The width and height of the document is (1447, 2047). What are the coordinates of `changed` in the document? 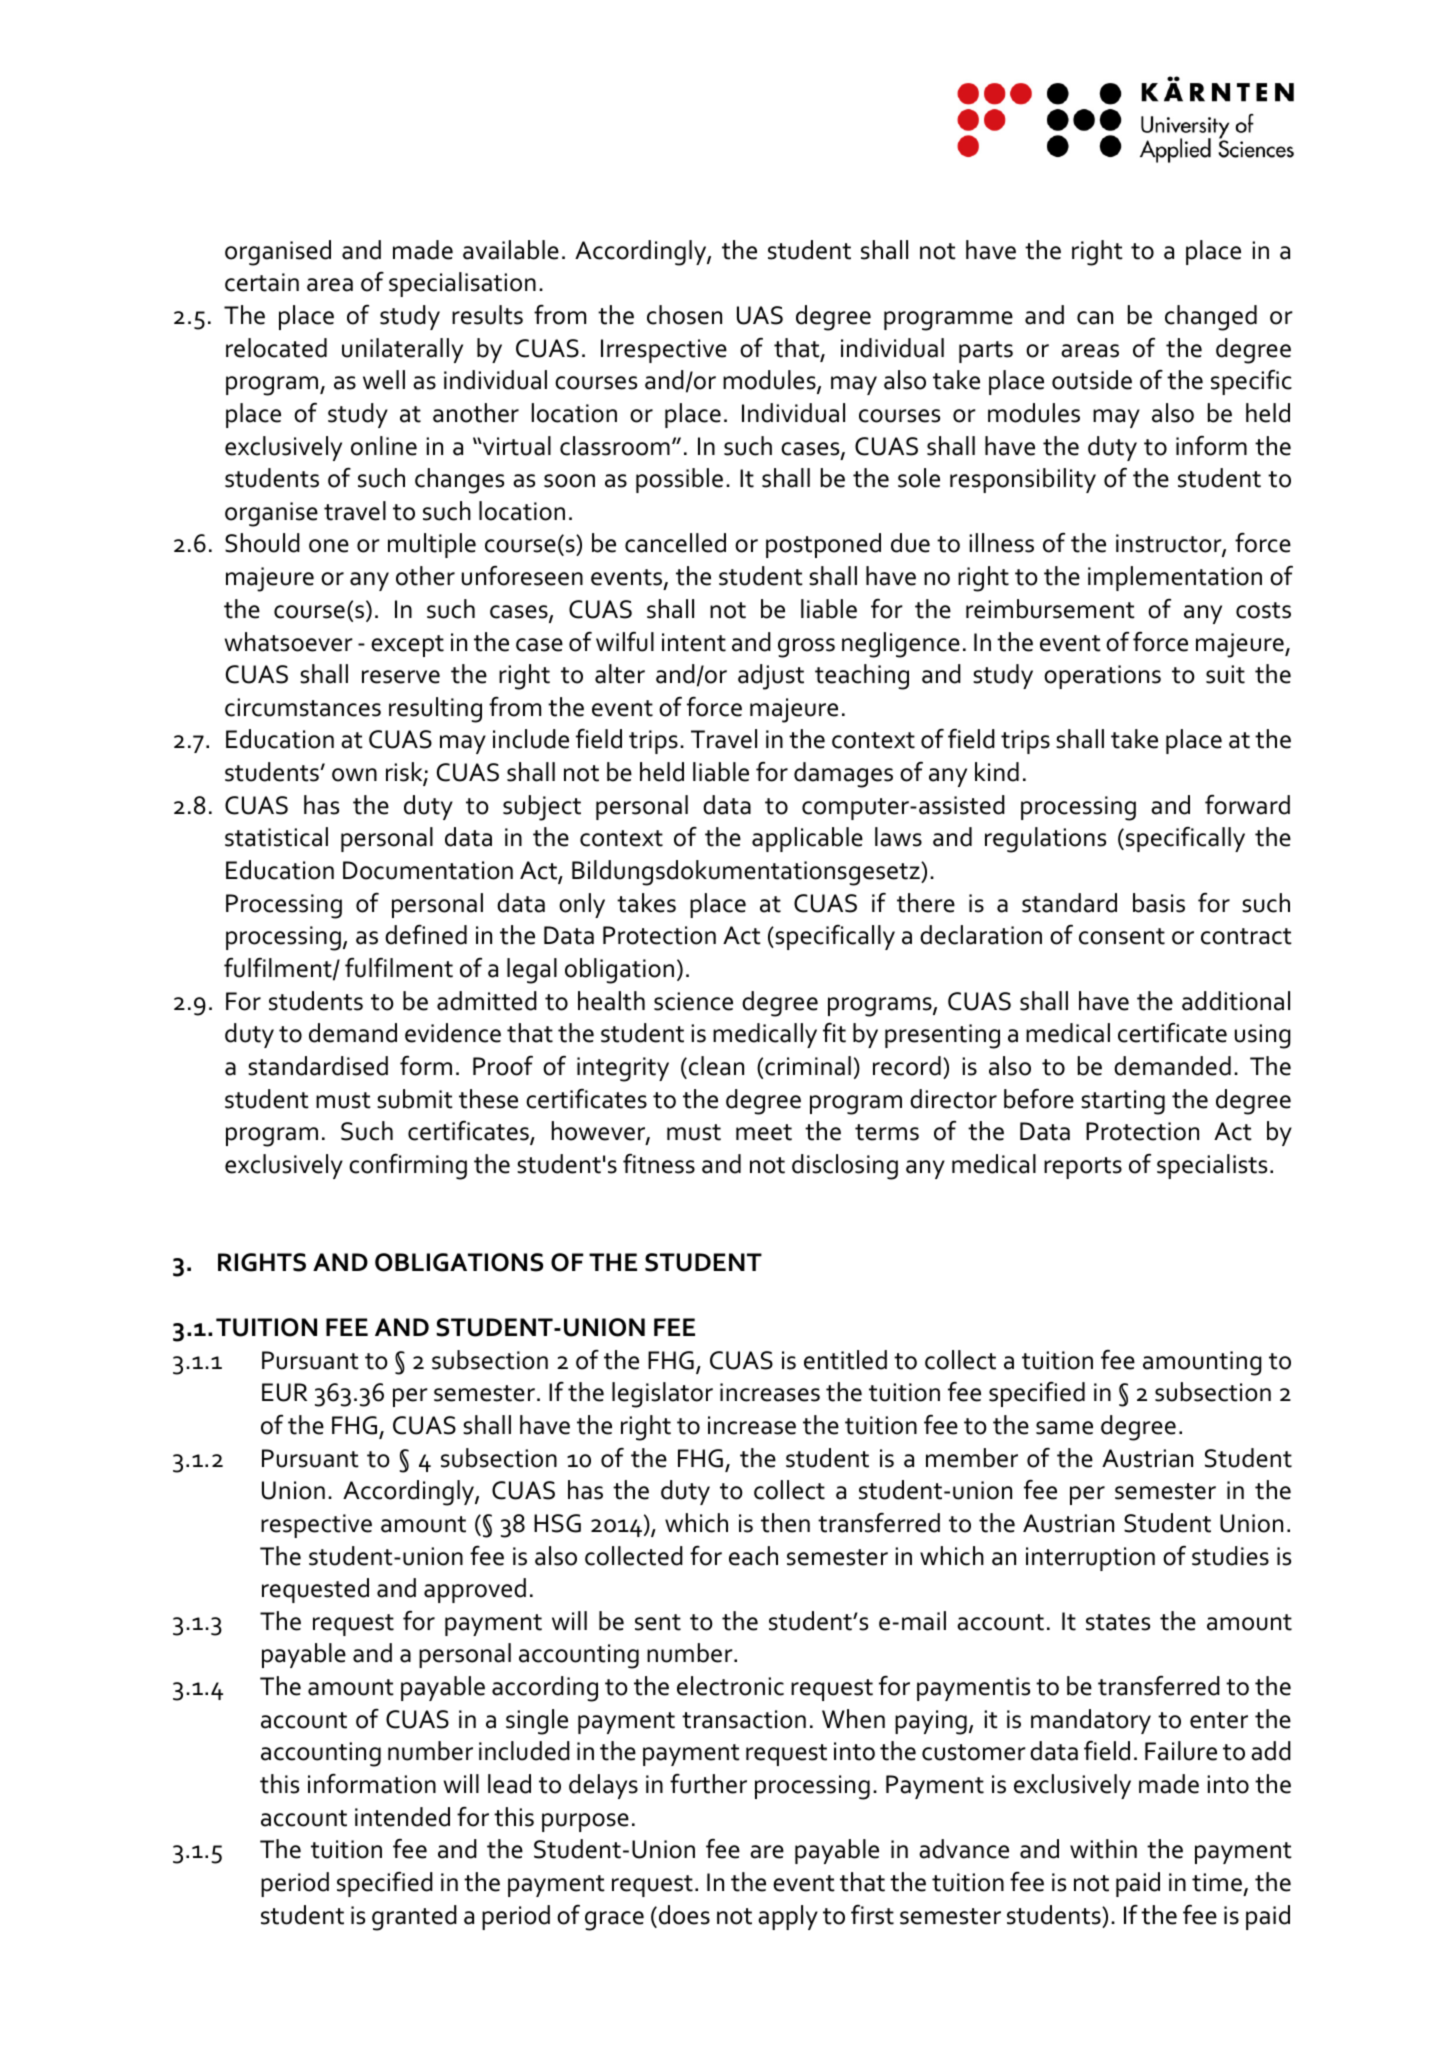 It's located at (1211, 318).
